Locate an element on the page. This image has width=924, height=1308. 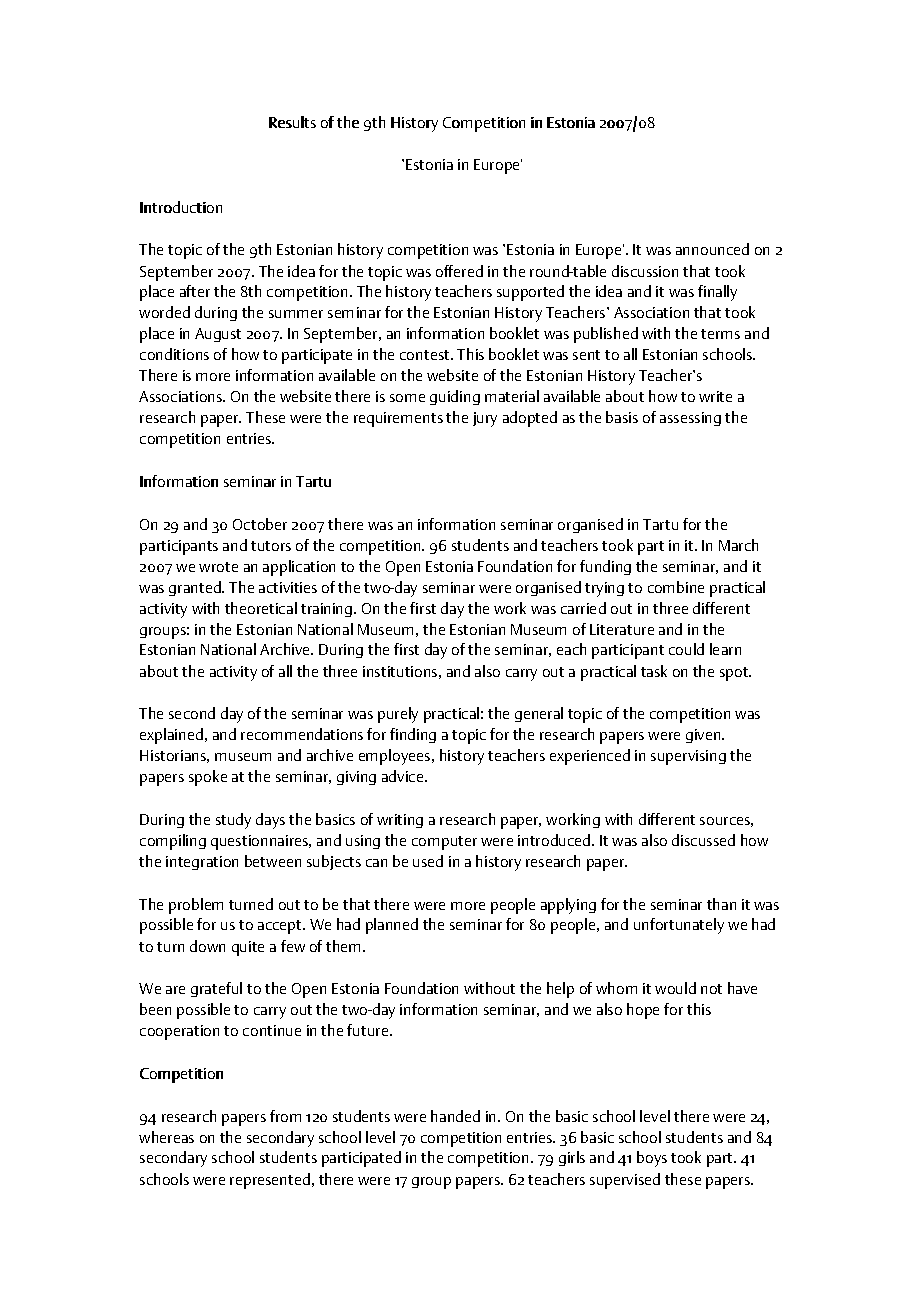
combine is located at coordinates (676, 587).
